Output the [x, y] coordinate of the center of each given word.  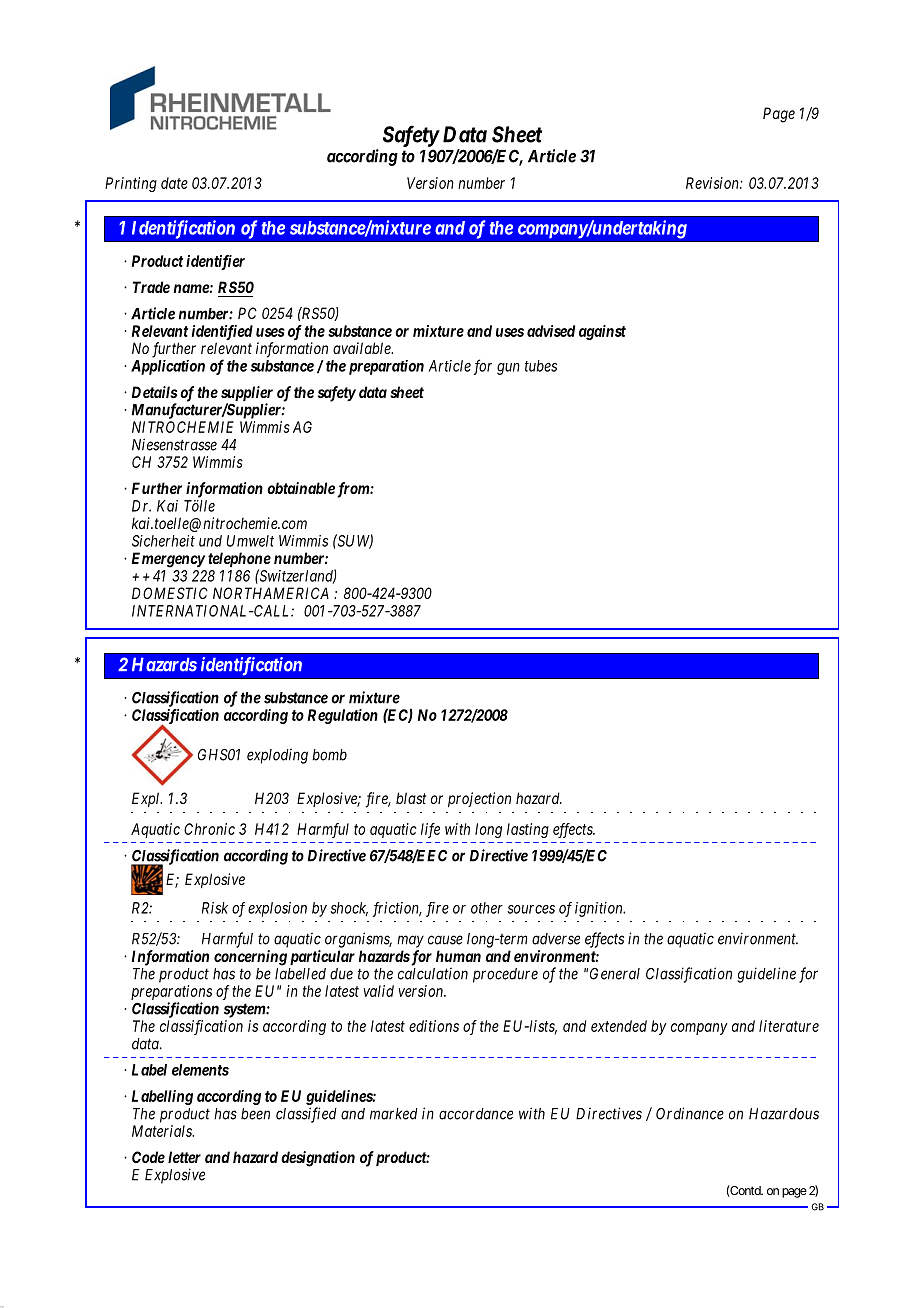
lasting [528, 830]
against [602, 332]
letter [184, 1157]
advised [551, 331]
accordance [476, 1114]
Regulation [343, 716]
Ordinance [690, 1113]
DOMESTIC [170, 593]
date [174, 183]
